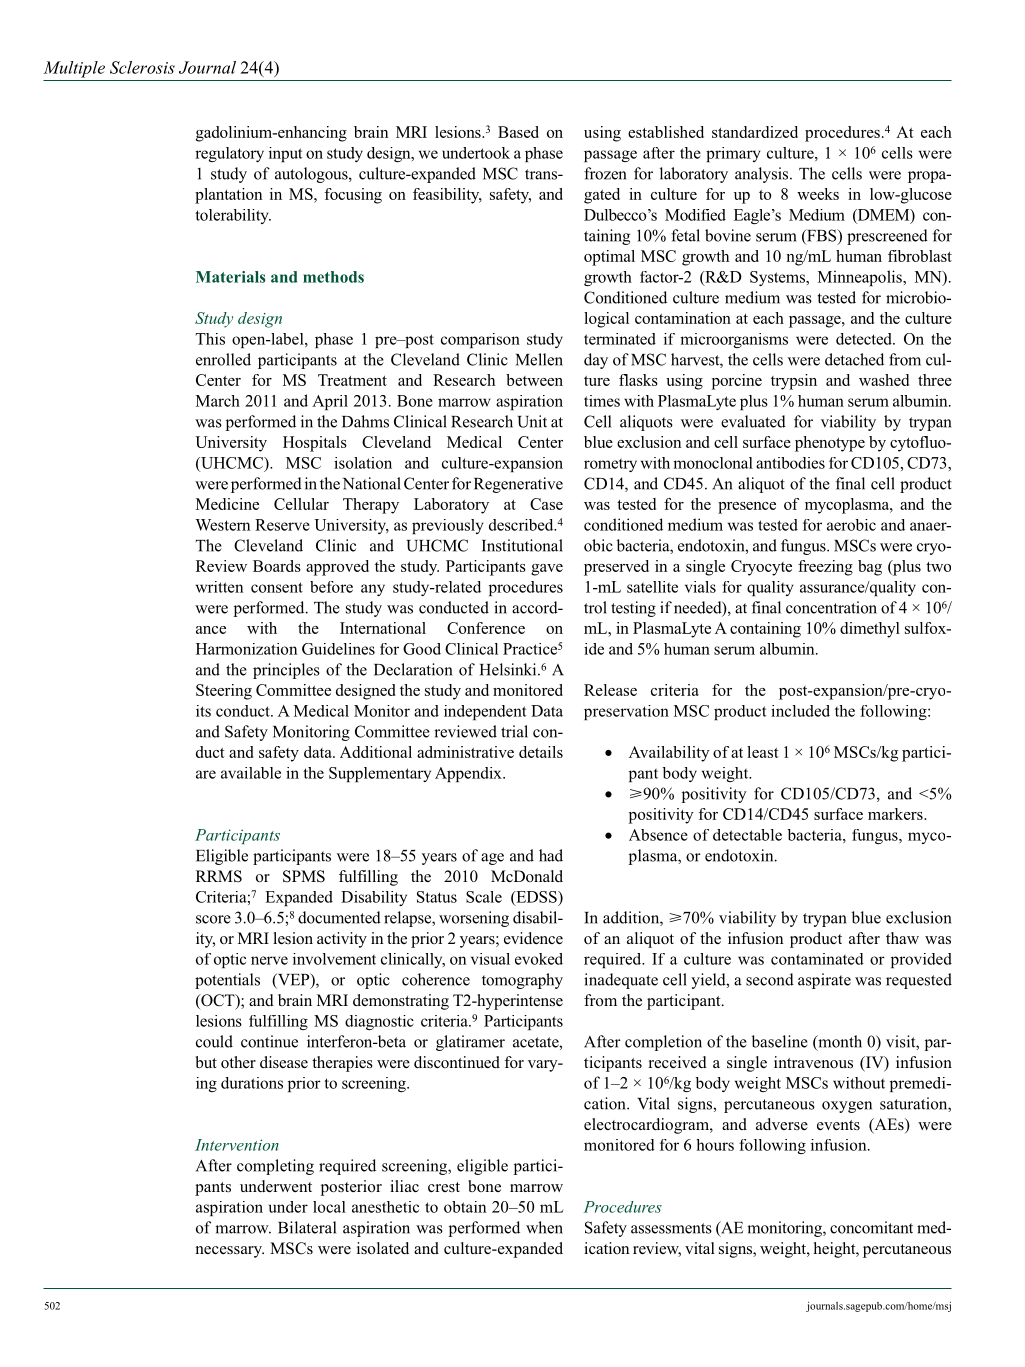 The height and width of the screenshot is (1367, 1025). I want to click on necessary, so click(230, 1252).
